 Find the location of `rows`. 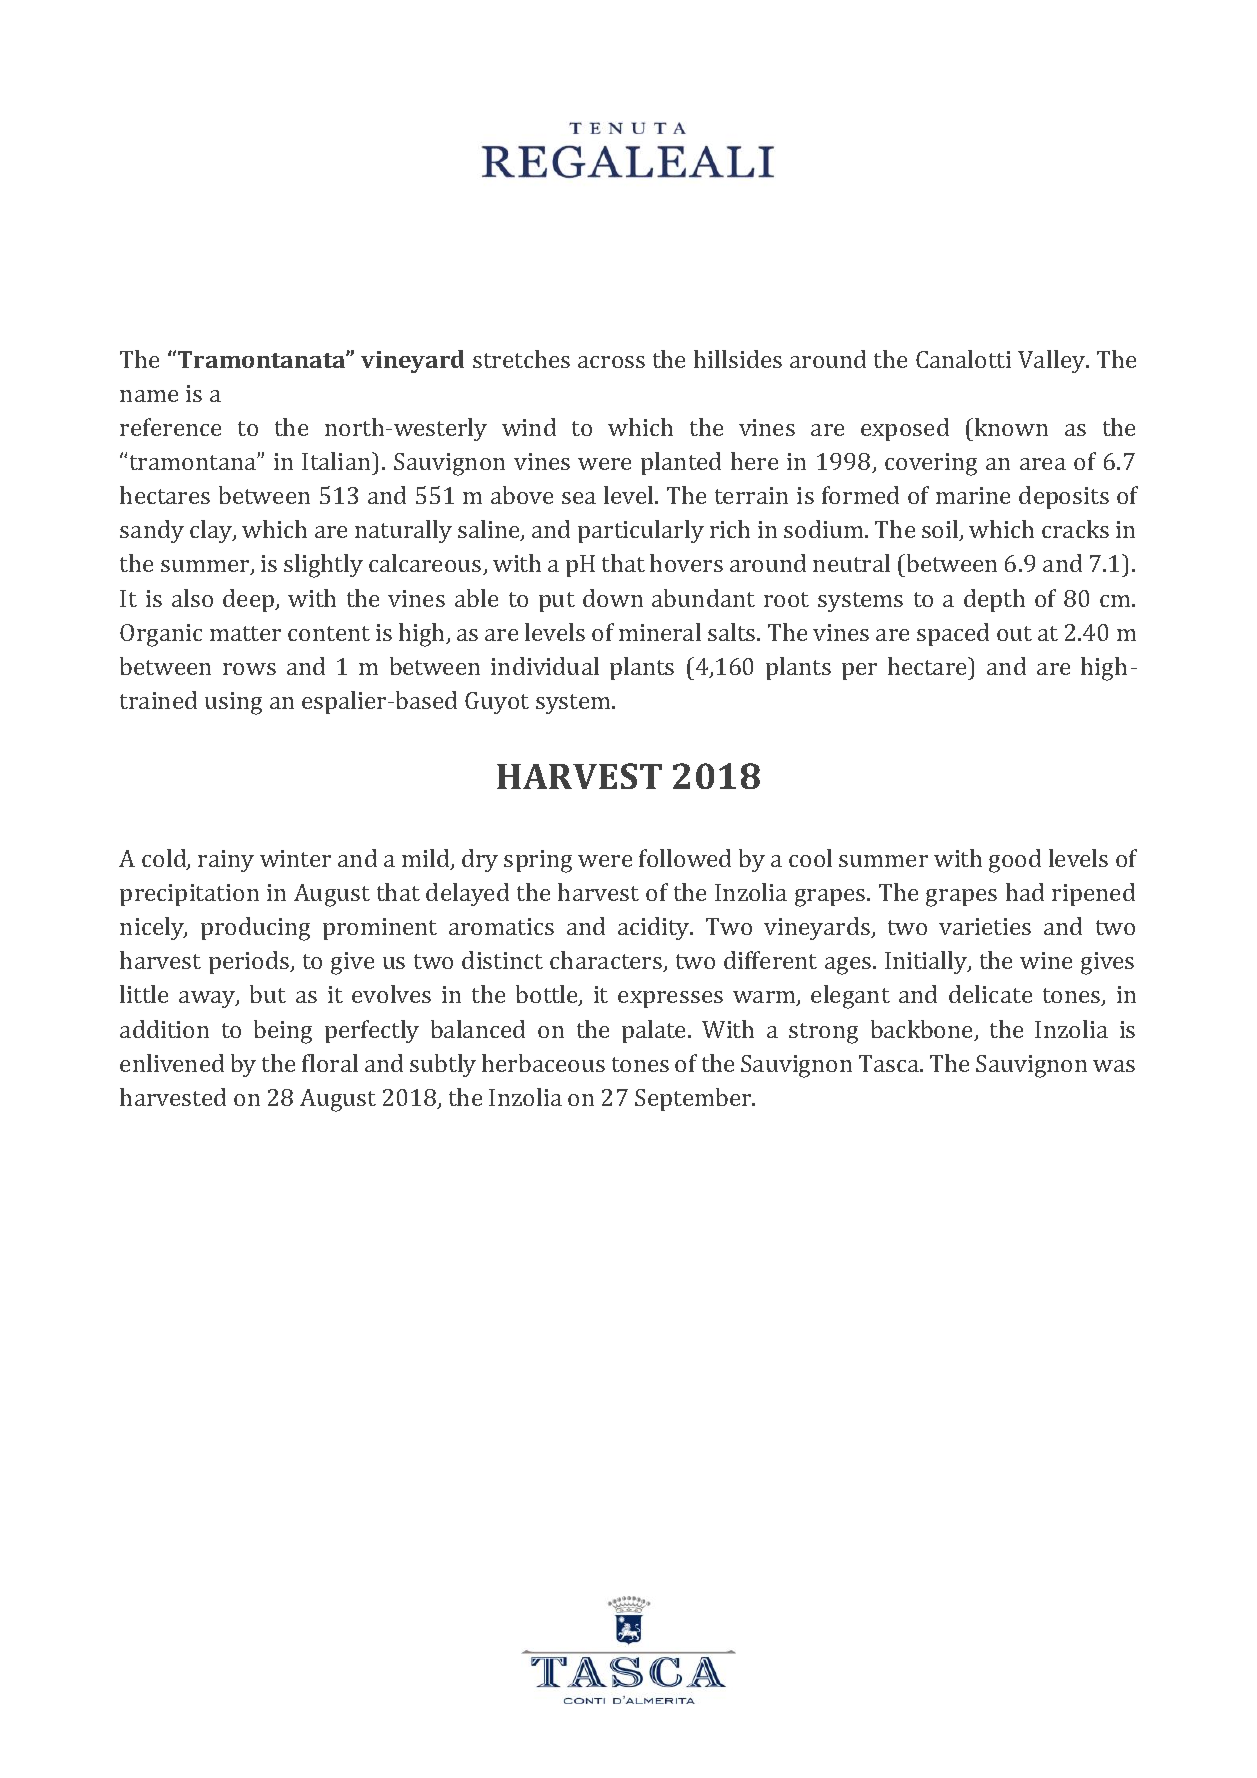

rows is located at coordinates (249, 669).
